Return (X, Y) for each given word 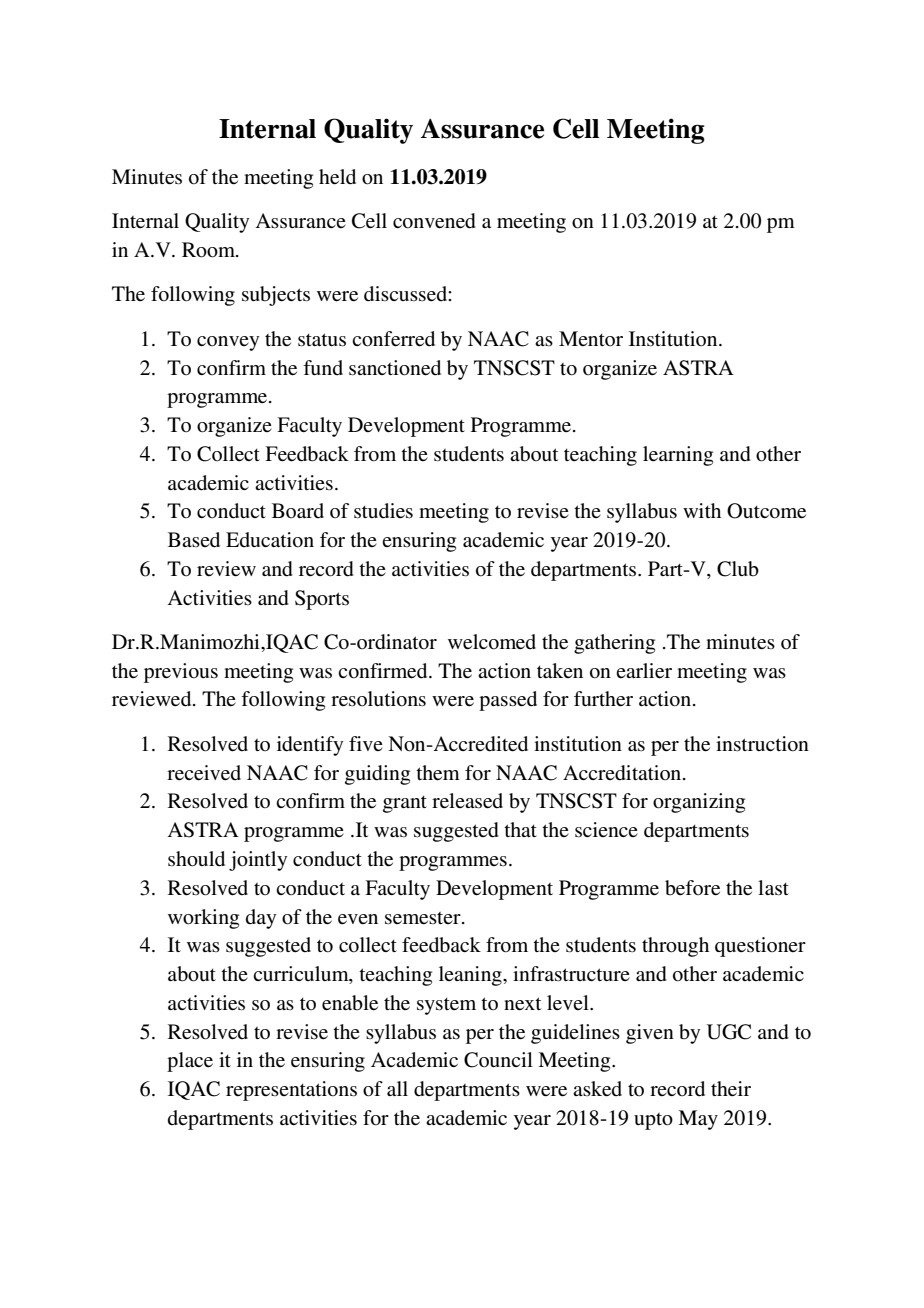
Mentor (591, 338)
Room (209, 250)
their (731, 1088)
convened (434, 221)
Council (498, 1060)
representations (291, 1091)
